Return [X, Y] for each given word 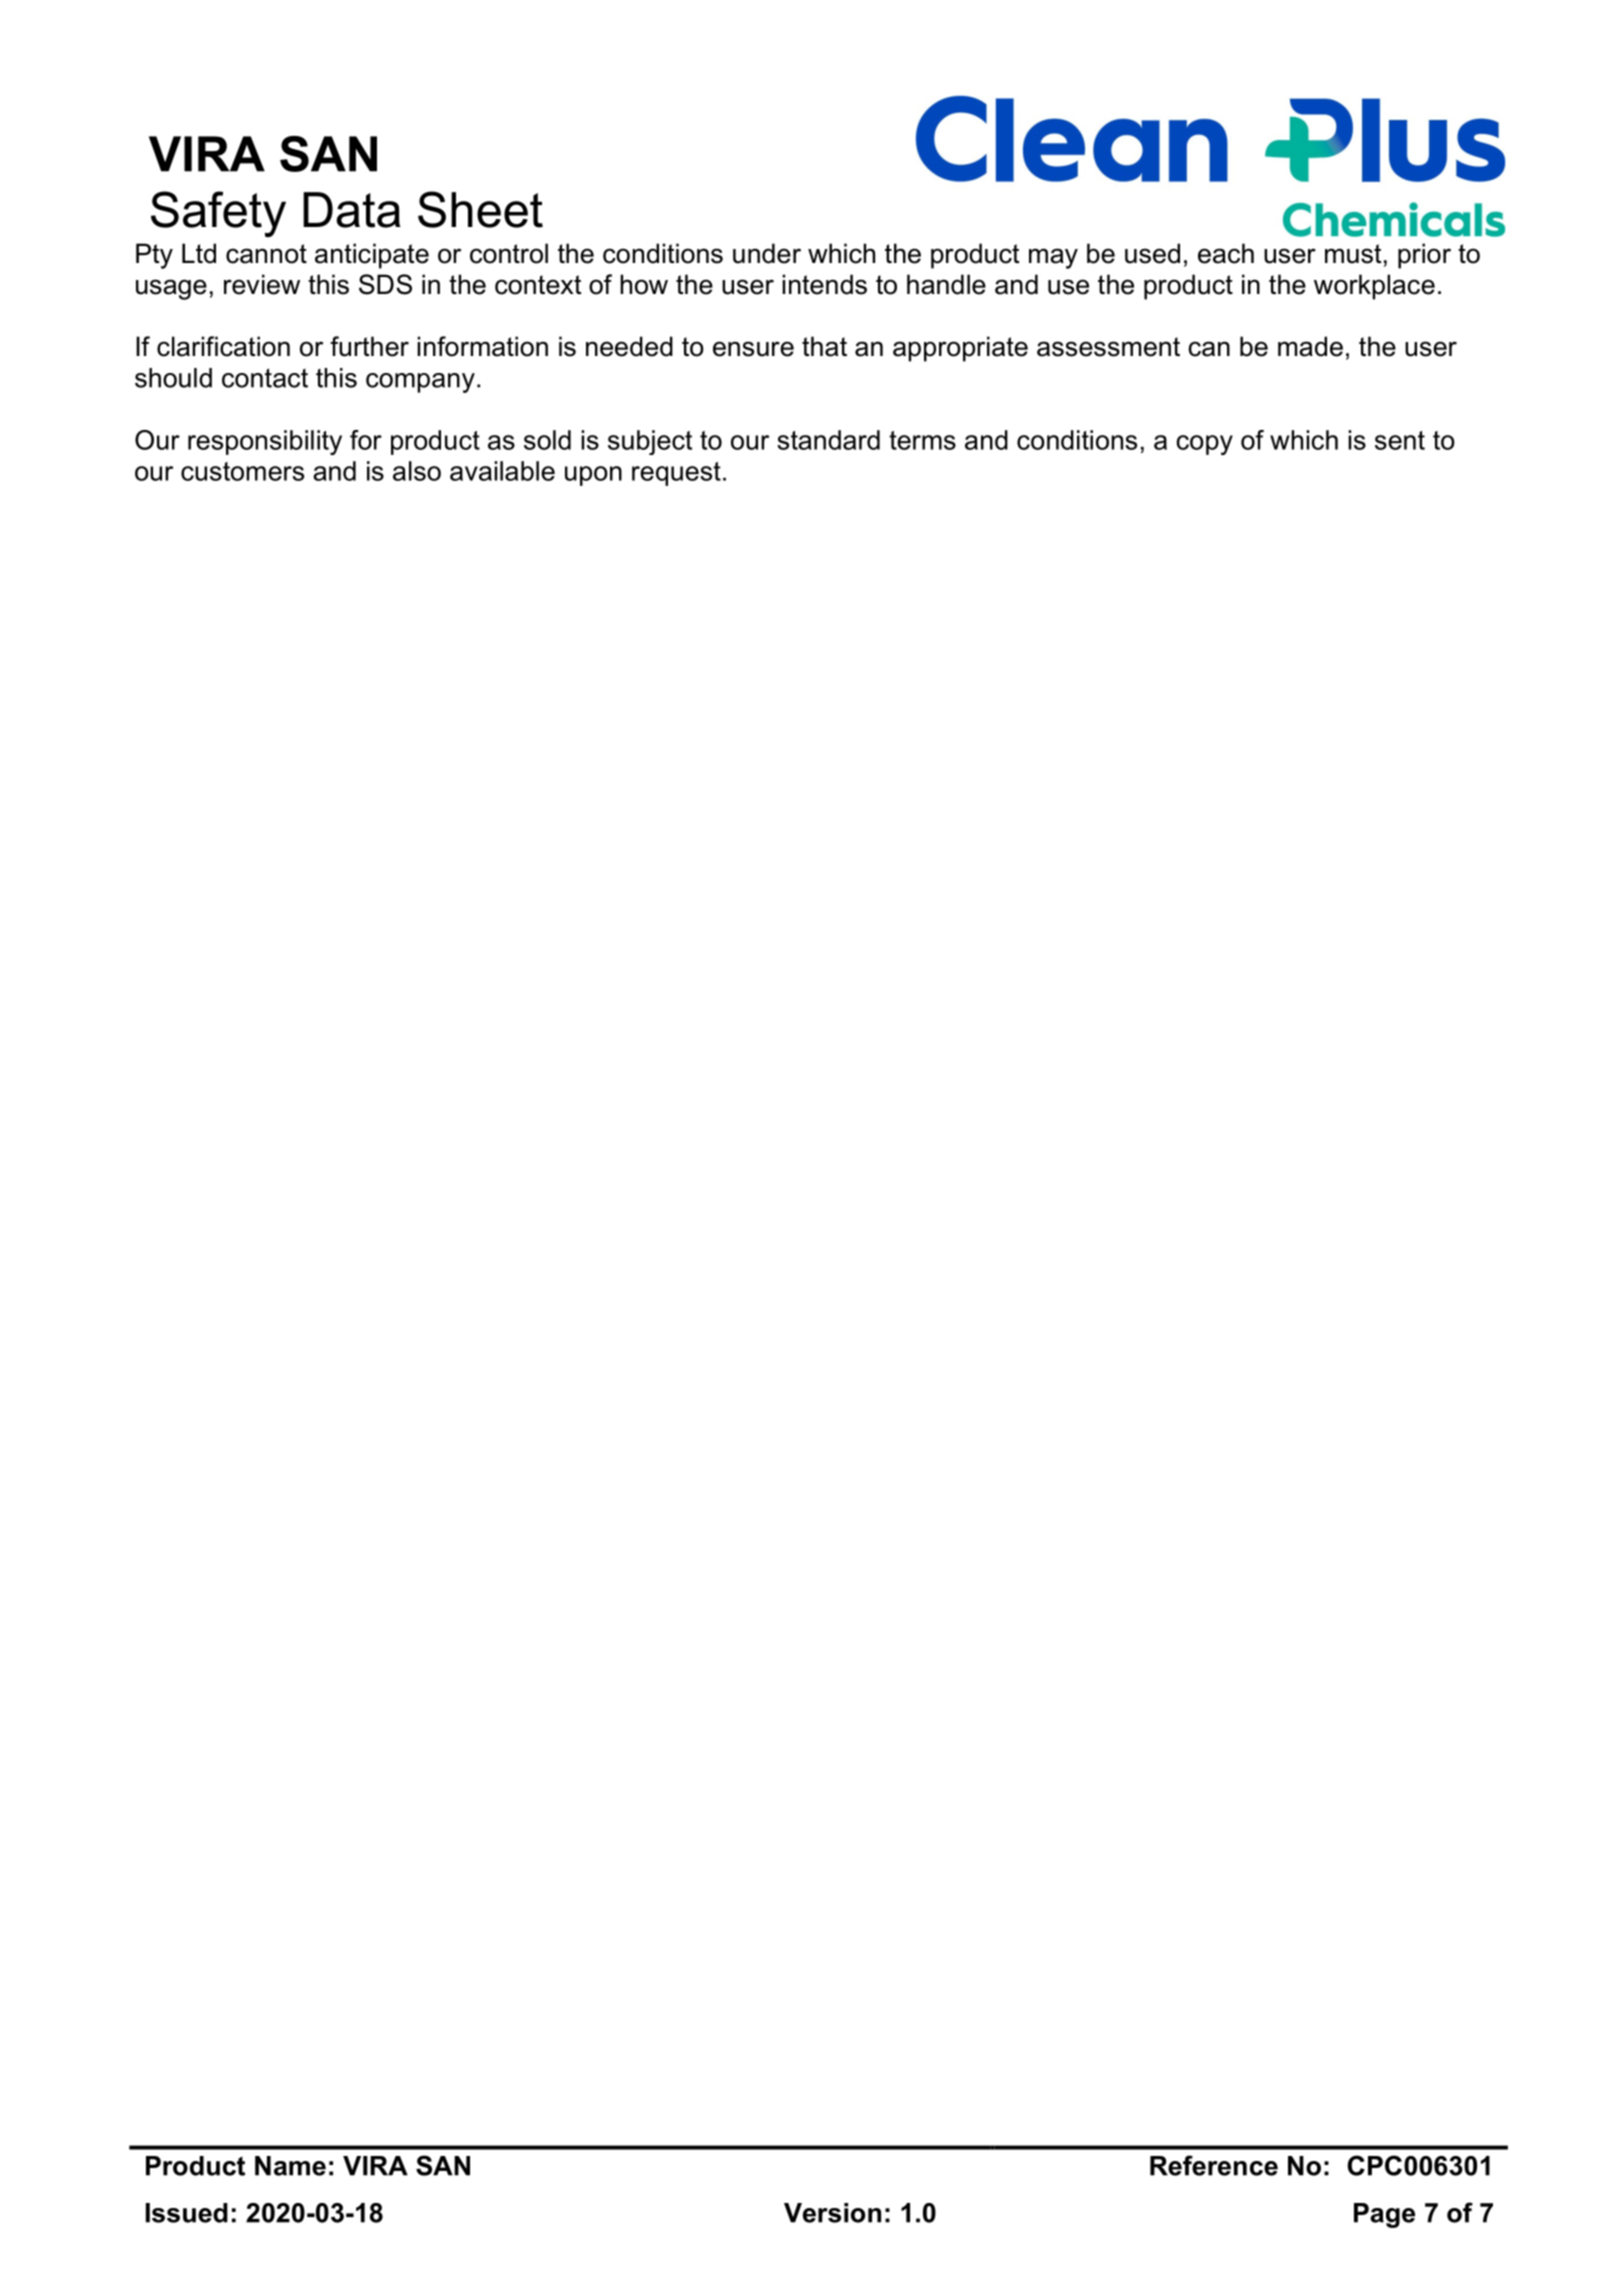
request [676, 474]
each [1226, 253]
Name [290, 2166]
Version [832, 2213]
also [417, 471]
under [767, 253]
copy [1205, 445]
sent [1400, 440]
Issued [187, 2213]
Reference [1214, 2165]
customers [242, 471]
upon [593, 476]
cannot [266, 254]
